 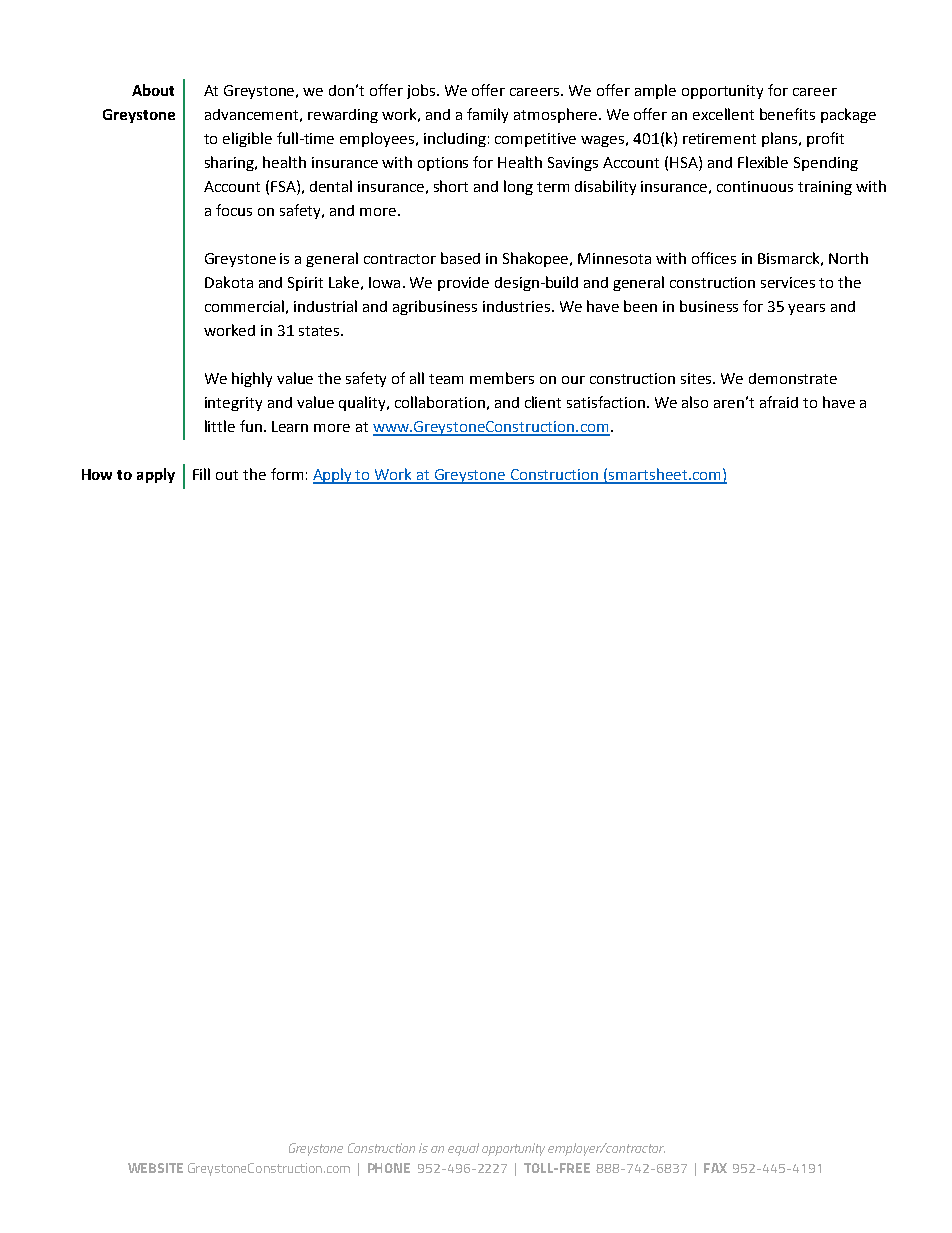 What do you see at coordinates (715, 1168) in the image?
I see `FAX` at bounding box center [715, 1168].
